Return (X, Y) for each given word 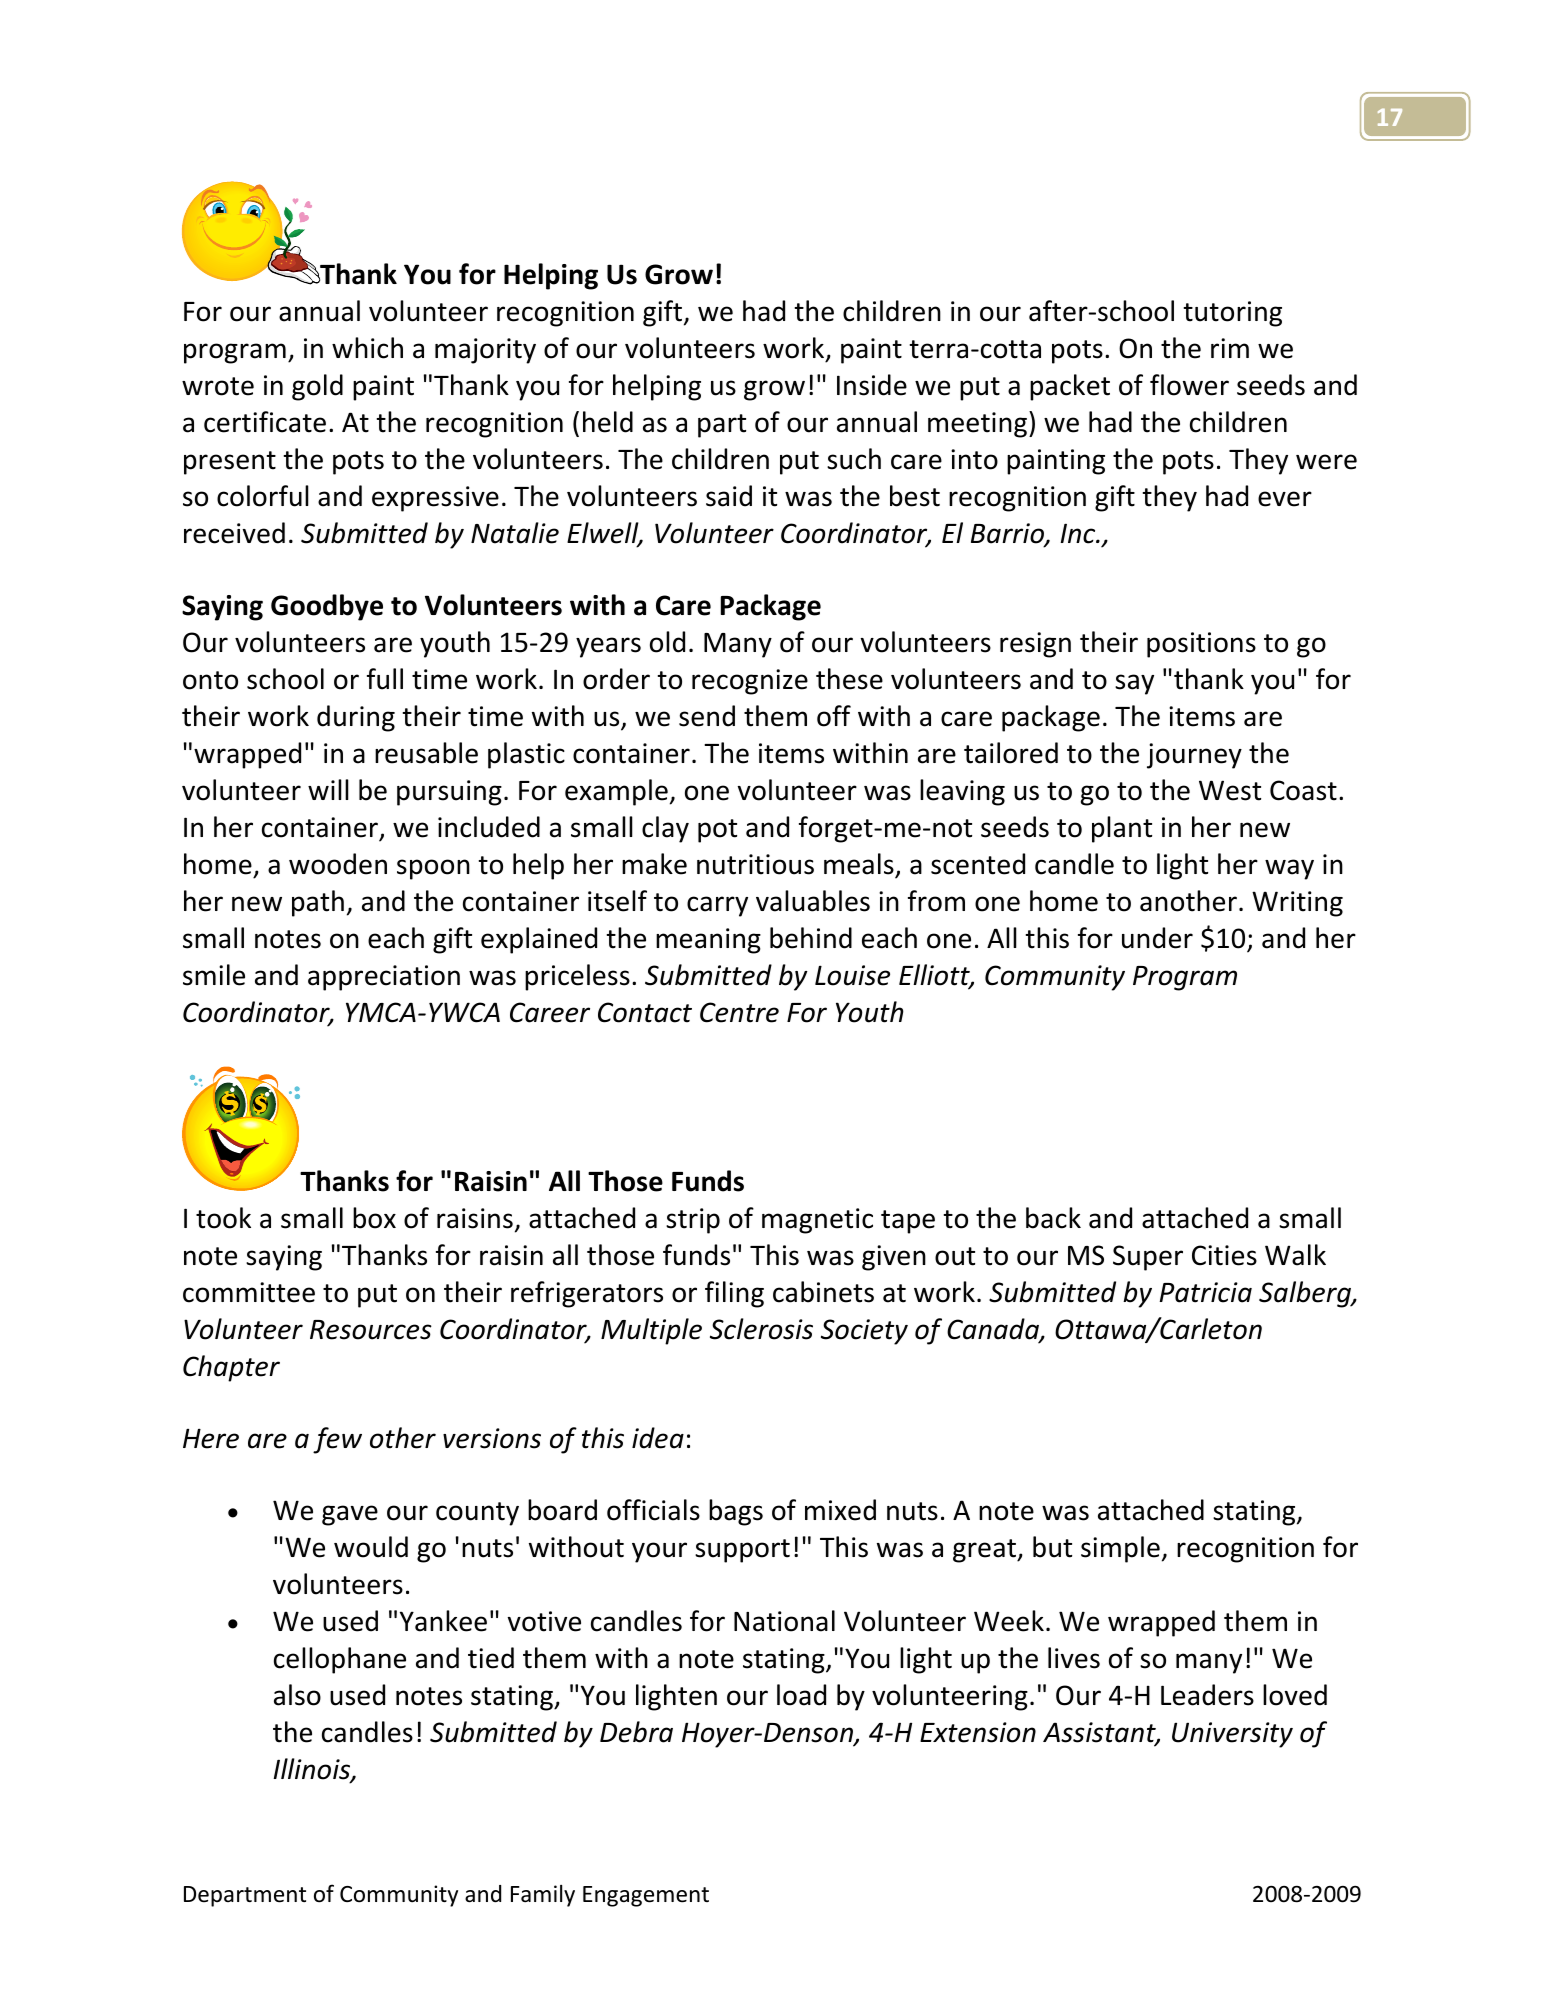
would (371, 1547)
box (374, 1218)
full (385, 679)
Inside (872, 385)
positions (1201, 645)
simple (1120, 1549)
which (367, 348)
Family (543, 1896)
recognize (750, 682)
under (1157, 938)
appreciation (384, 978)
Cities (1224, 1255)
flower (1189, 385)
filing (734, 1294)
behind (811, 938)
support (742, 1551)
